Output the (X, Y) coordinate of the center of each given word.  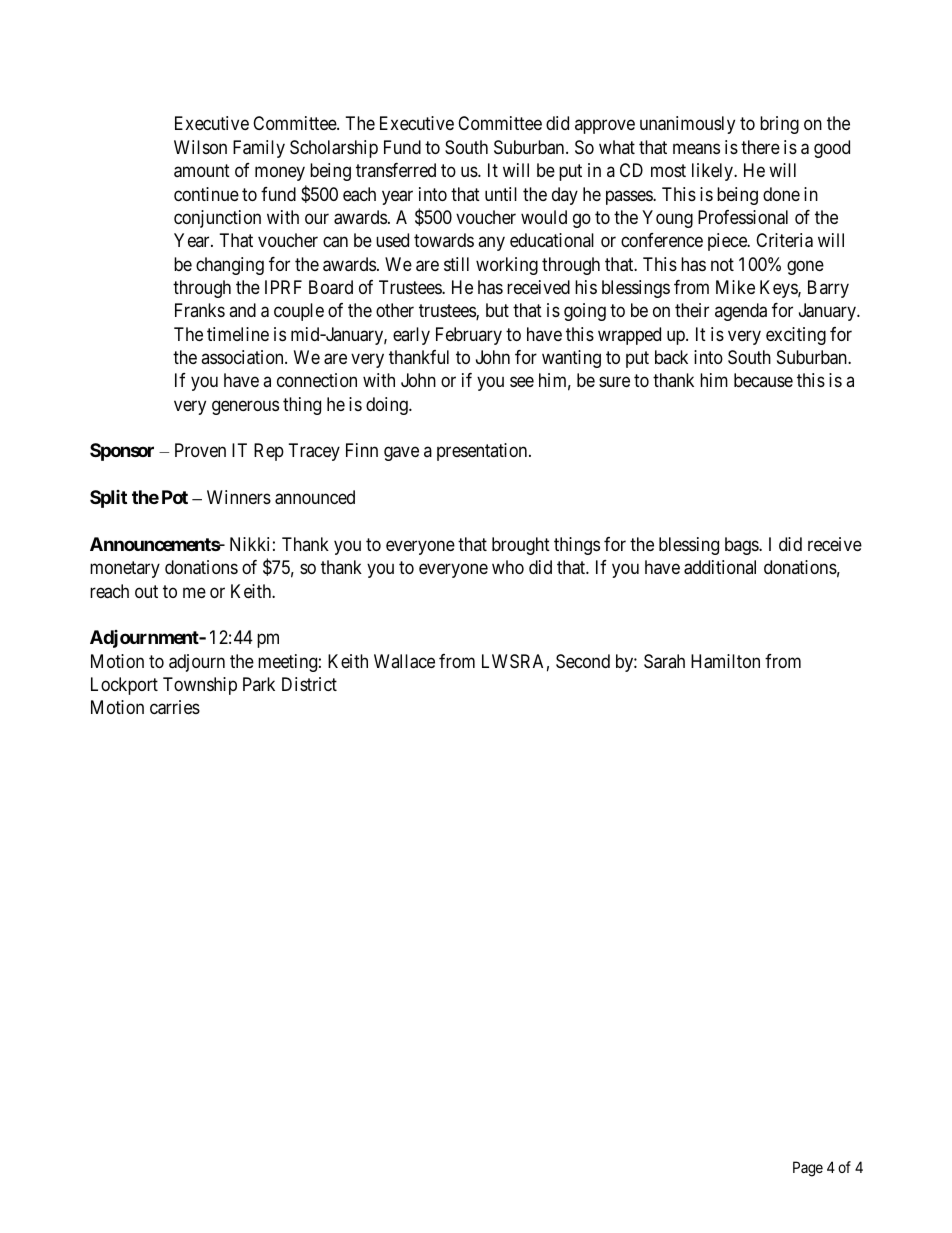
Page (808, 1169)
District (309, 684)
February (469, 336)
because (763, 380)
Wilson (200, 147)
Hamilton (725, 661)
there (760, 147)
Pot (175, 497)
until (501, 194)
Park (259, 684)
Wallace (404, 661)
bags (742, 546)
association (243, 357)
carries (175, 707)
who (508, 567)
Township (200, 686)
